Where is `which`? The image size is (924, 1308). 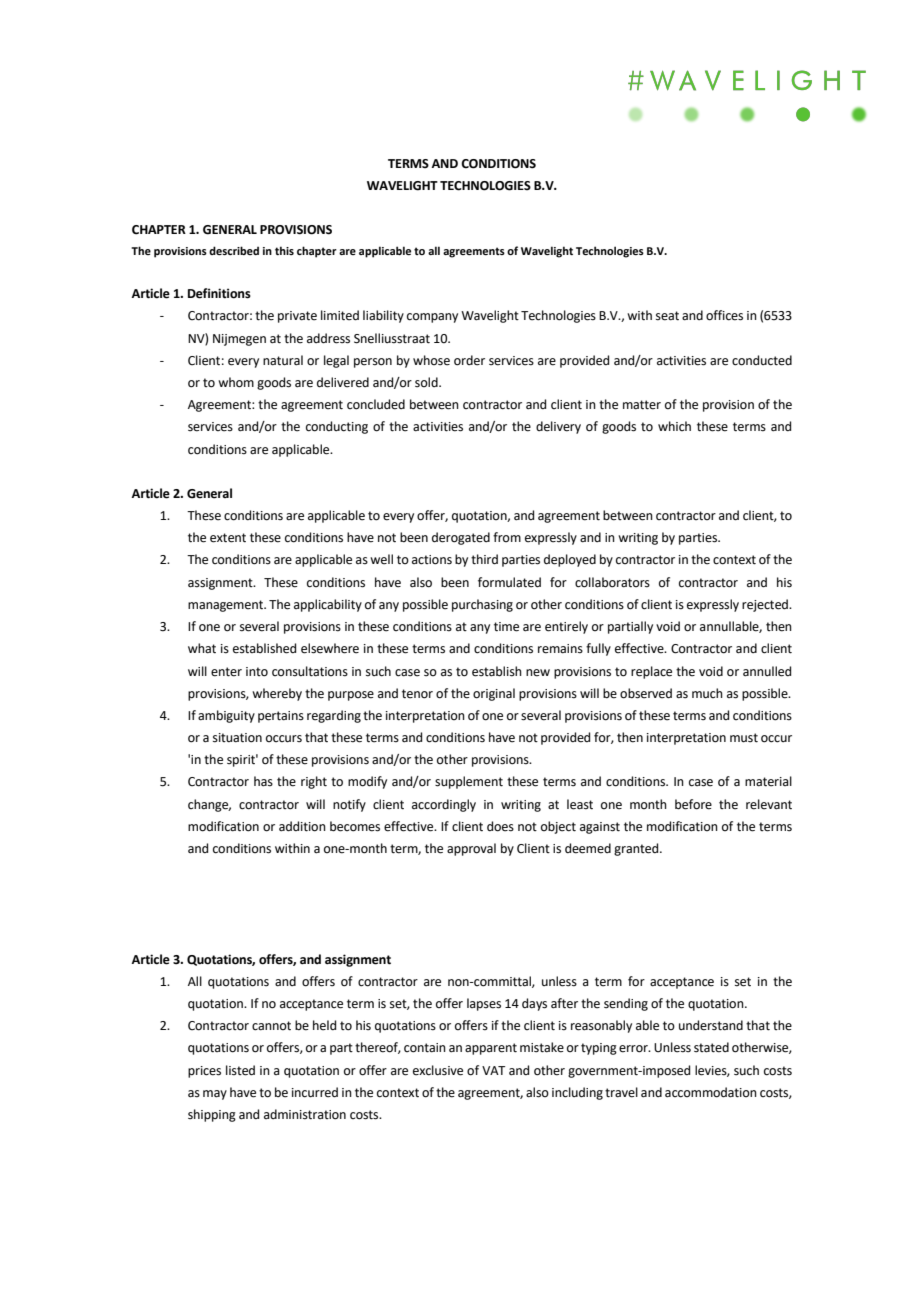 which is located at coordinates (674, 426).
